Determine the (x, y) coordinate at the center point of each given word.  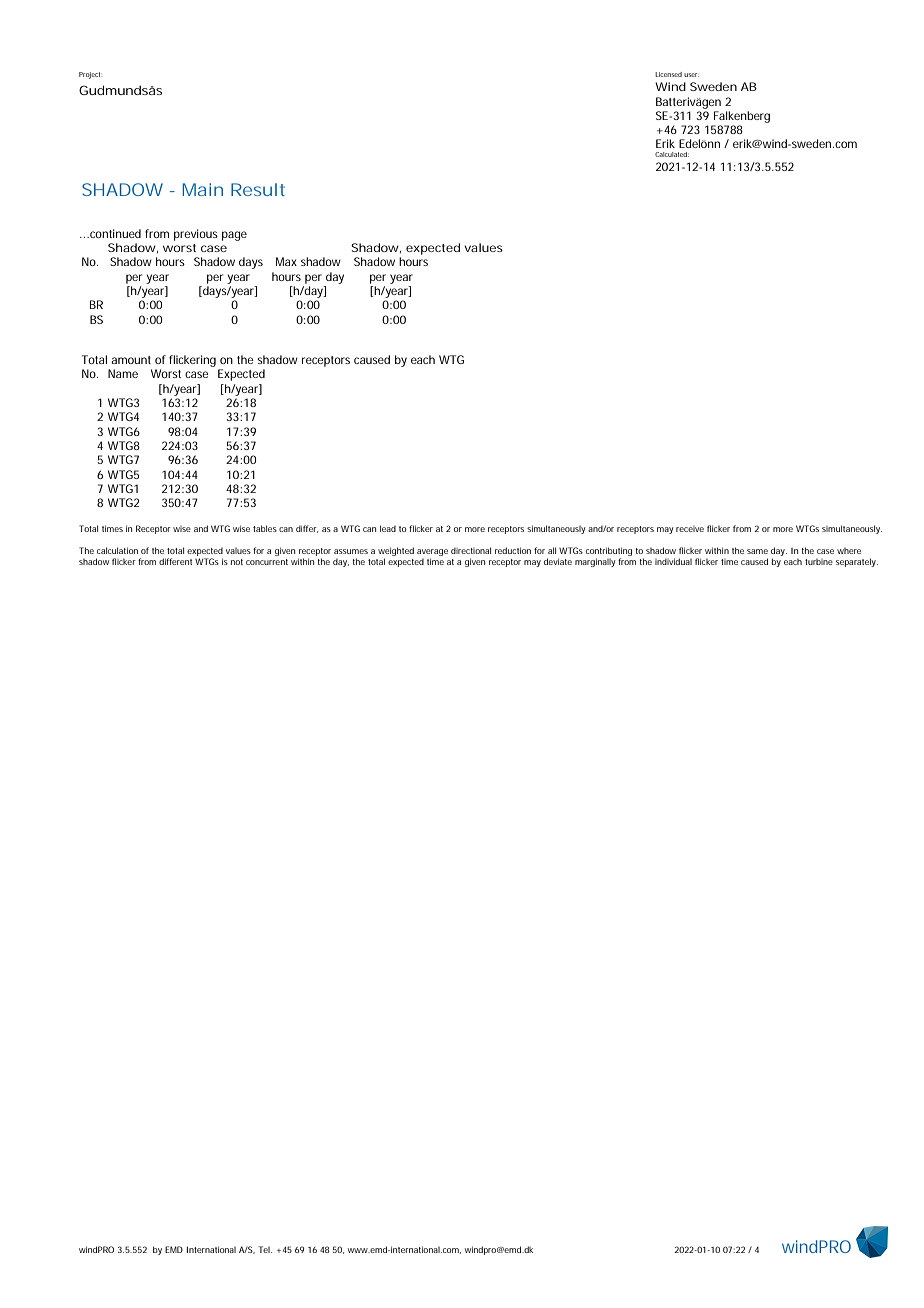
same (757, 551)
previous (196, 235)
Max (286, 261)
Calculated (672, 154)
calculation (117, 550)
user (691, 75)
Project (90, 75)
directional (471, 550)
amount (131, 360)
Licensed (668, 74)
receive (690, 529)
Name (123, 373)
